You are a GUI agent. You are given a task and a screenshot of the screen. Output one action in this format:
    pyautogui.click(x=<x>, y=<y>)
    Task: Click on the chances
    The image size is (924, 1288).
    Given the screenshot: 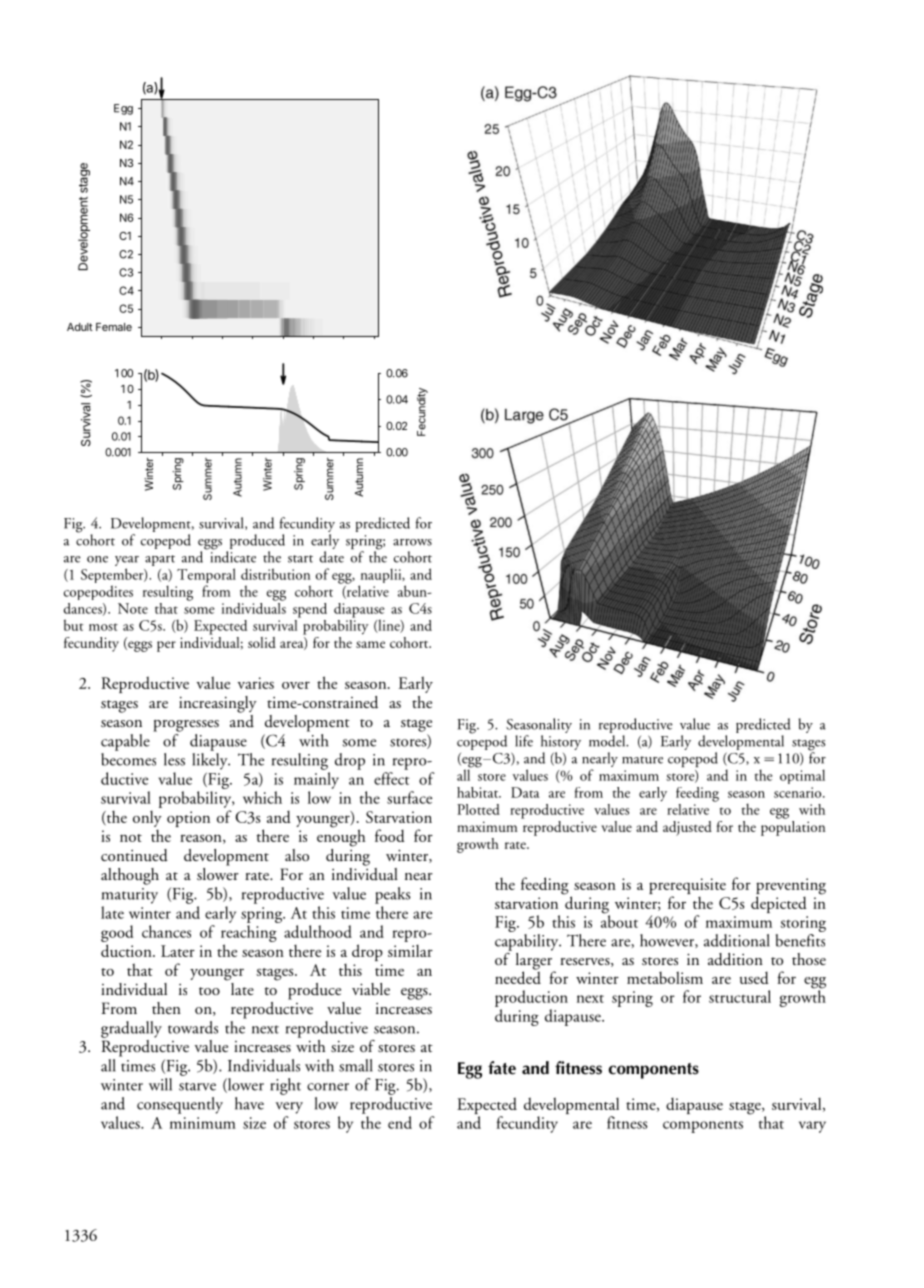 What is the action you would take?
    pyautogui.click(x=166, y=931)
